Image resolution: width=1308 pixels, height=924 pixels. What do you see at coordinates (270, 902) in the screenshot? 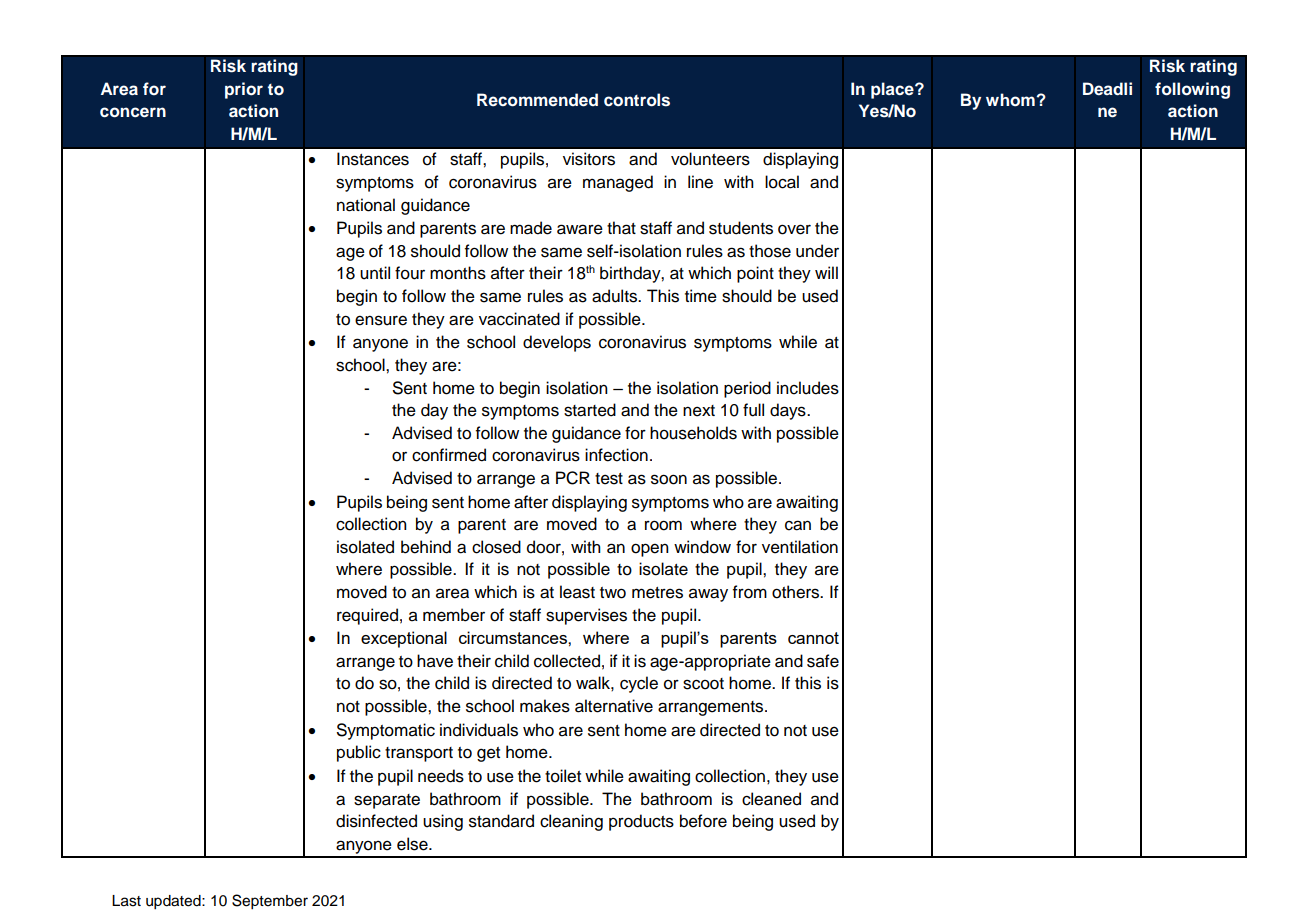
I see `September` at bounding box center [270, 902].
